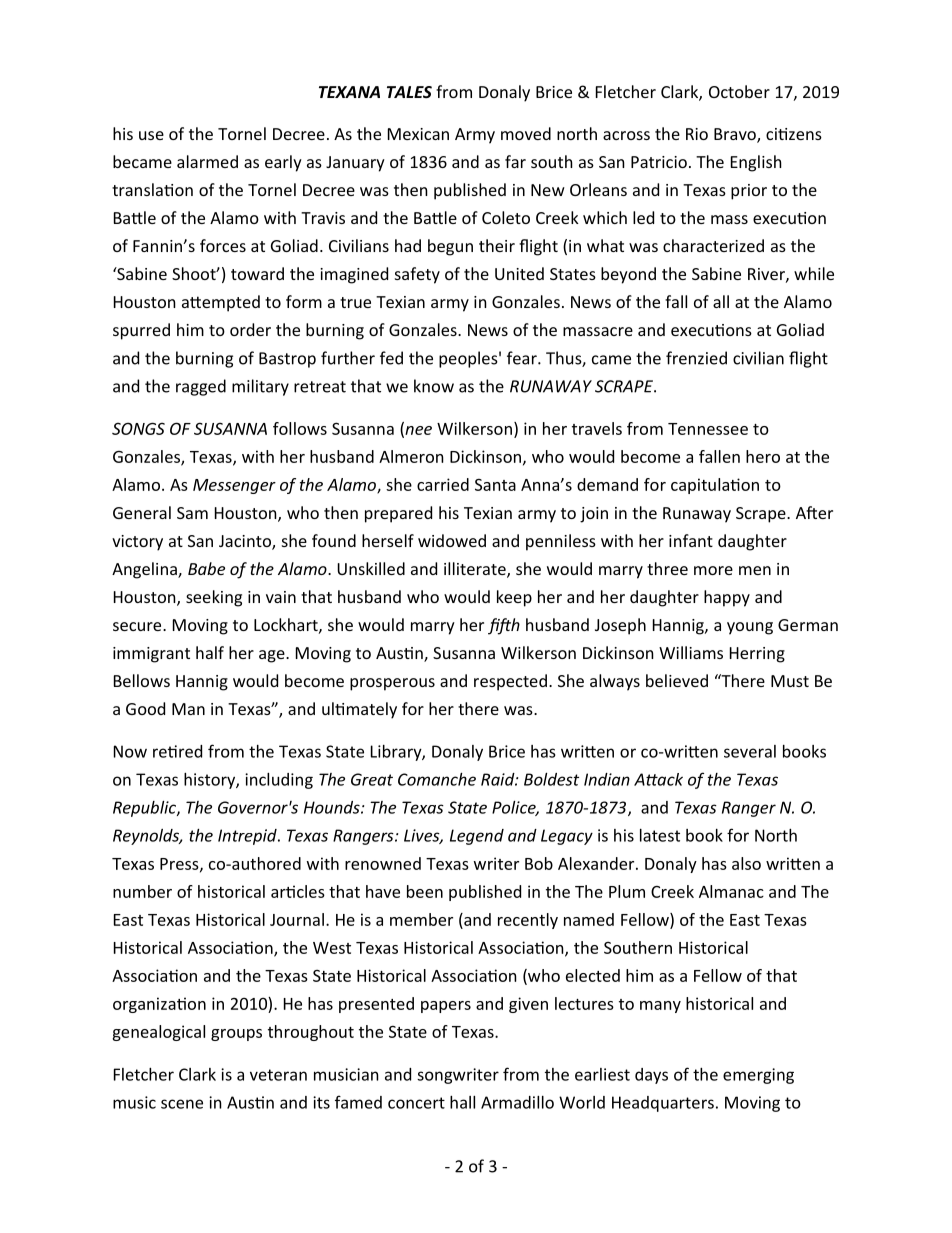 Image resolution: width=952 pixels, height=1233 pixels. Describe the element at coordinates (462, 1102) in the screenshot. I see `hall` at that location.
